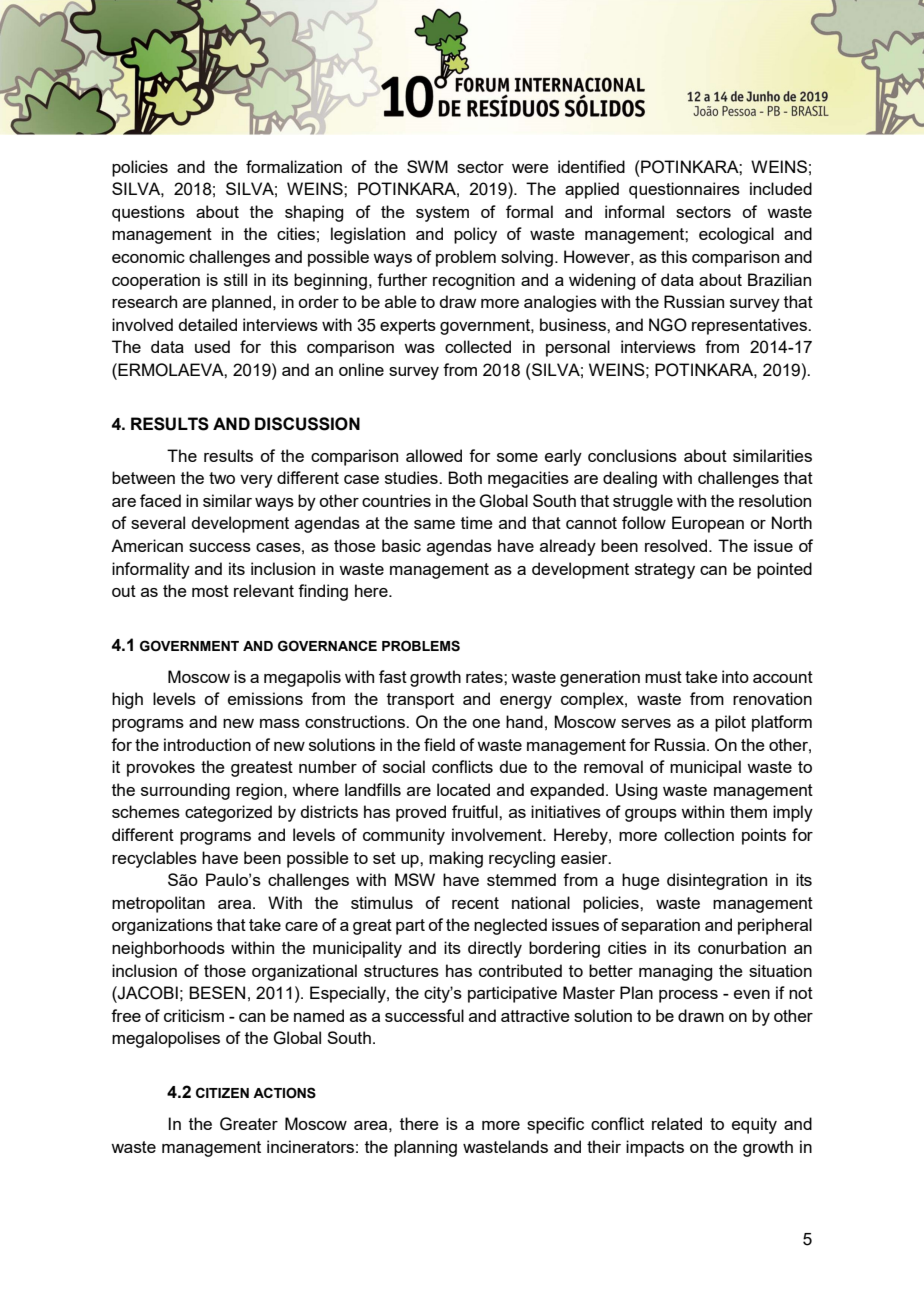  Describe the element at coordinates (684, 190) in the screenshot. I see `questionnaires` at that location.
